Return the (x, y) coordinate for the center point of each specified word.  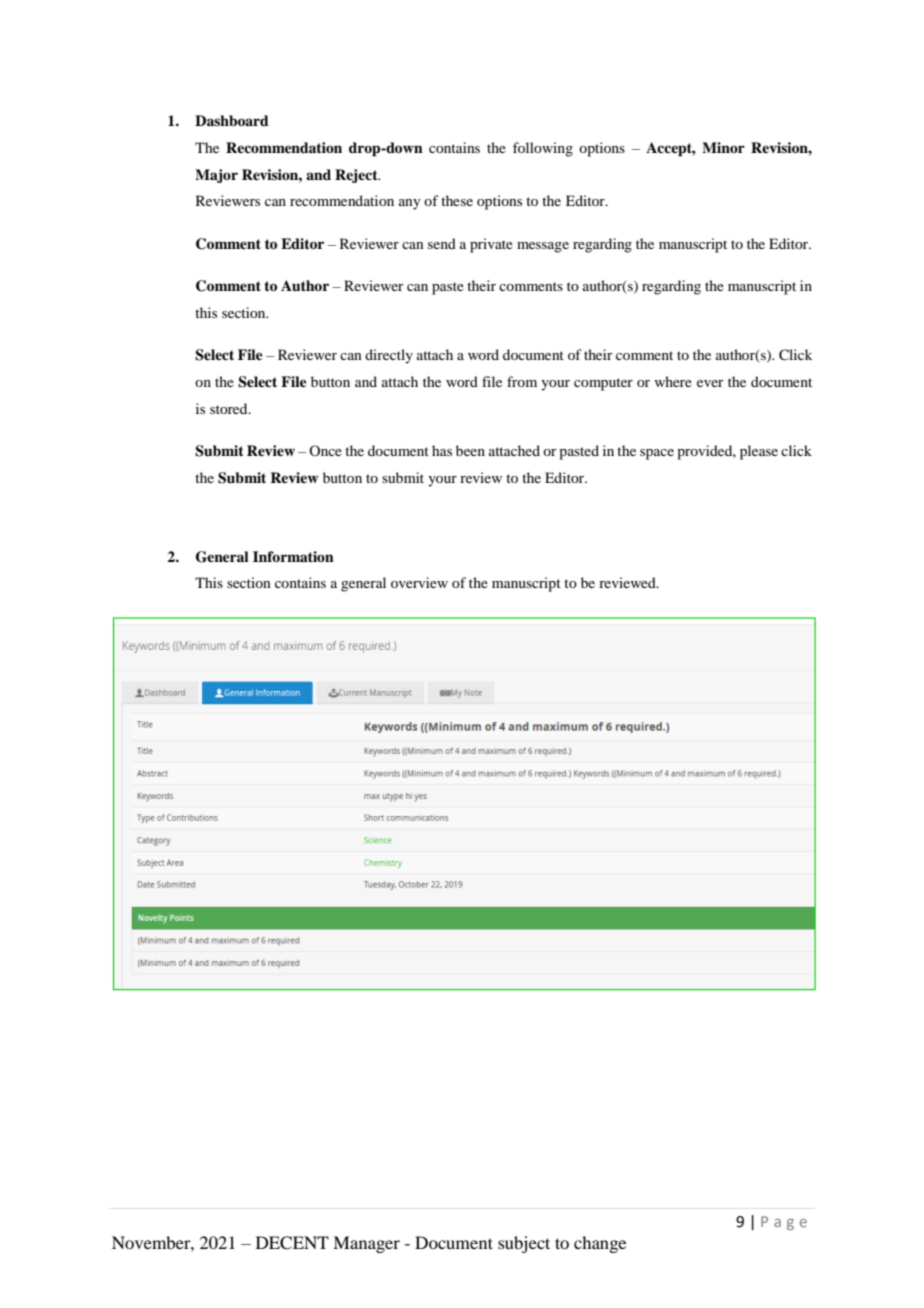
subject (524, 1244)
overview (419, 582)
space (657, 454)
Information (293, 556)
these (457, 200)
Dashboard (232, 121)
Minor (723, 147)
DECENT (292, 1243)
